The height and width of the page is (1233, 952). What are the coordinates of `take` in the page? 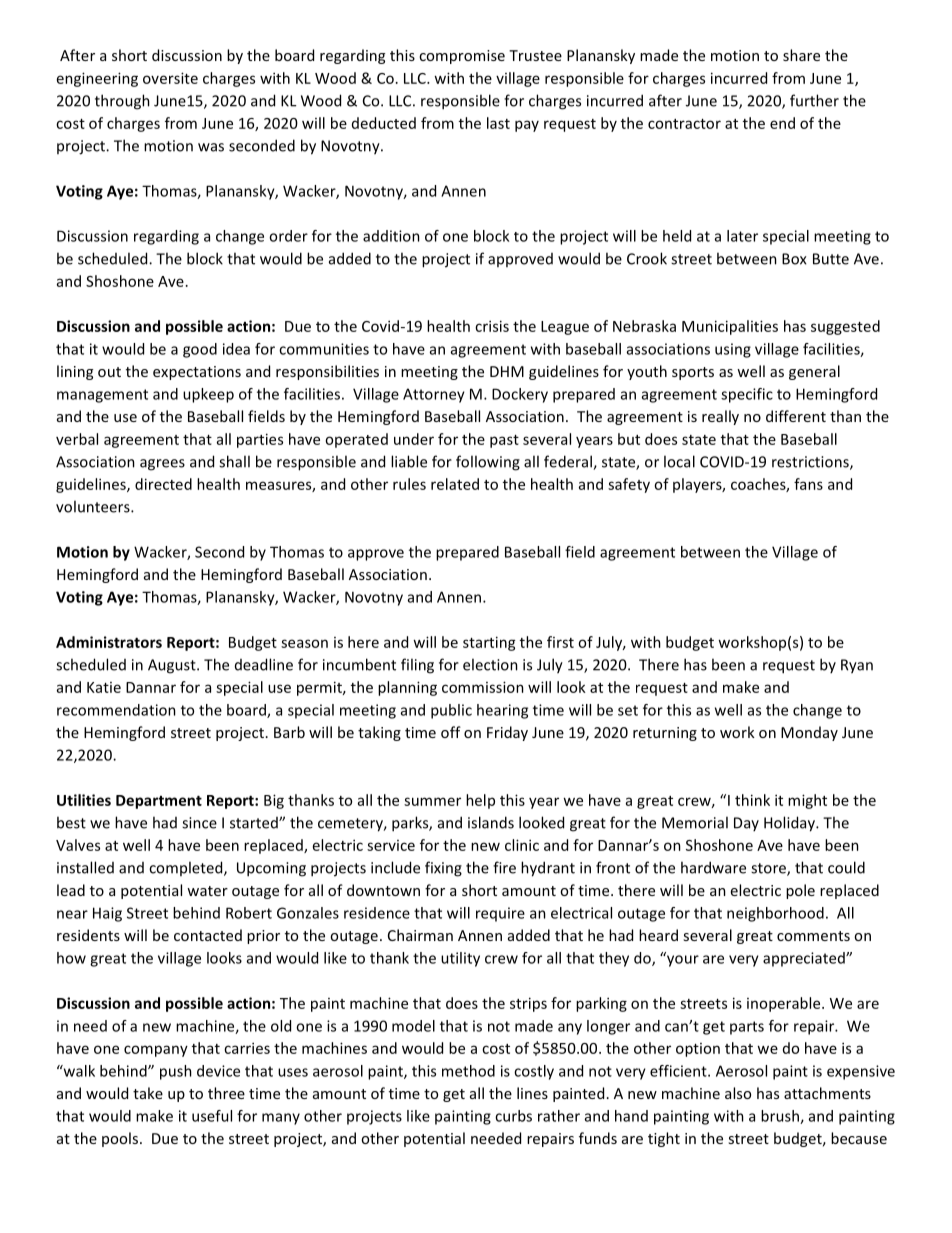 It's located at (148, 1093).
